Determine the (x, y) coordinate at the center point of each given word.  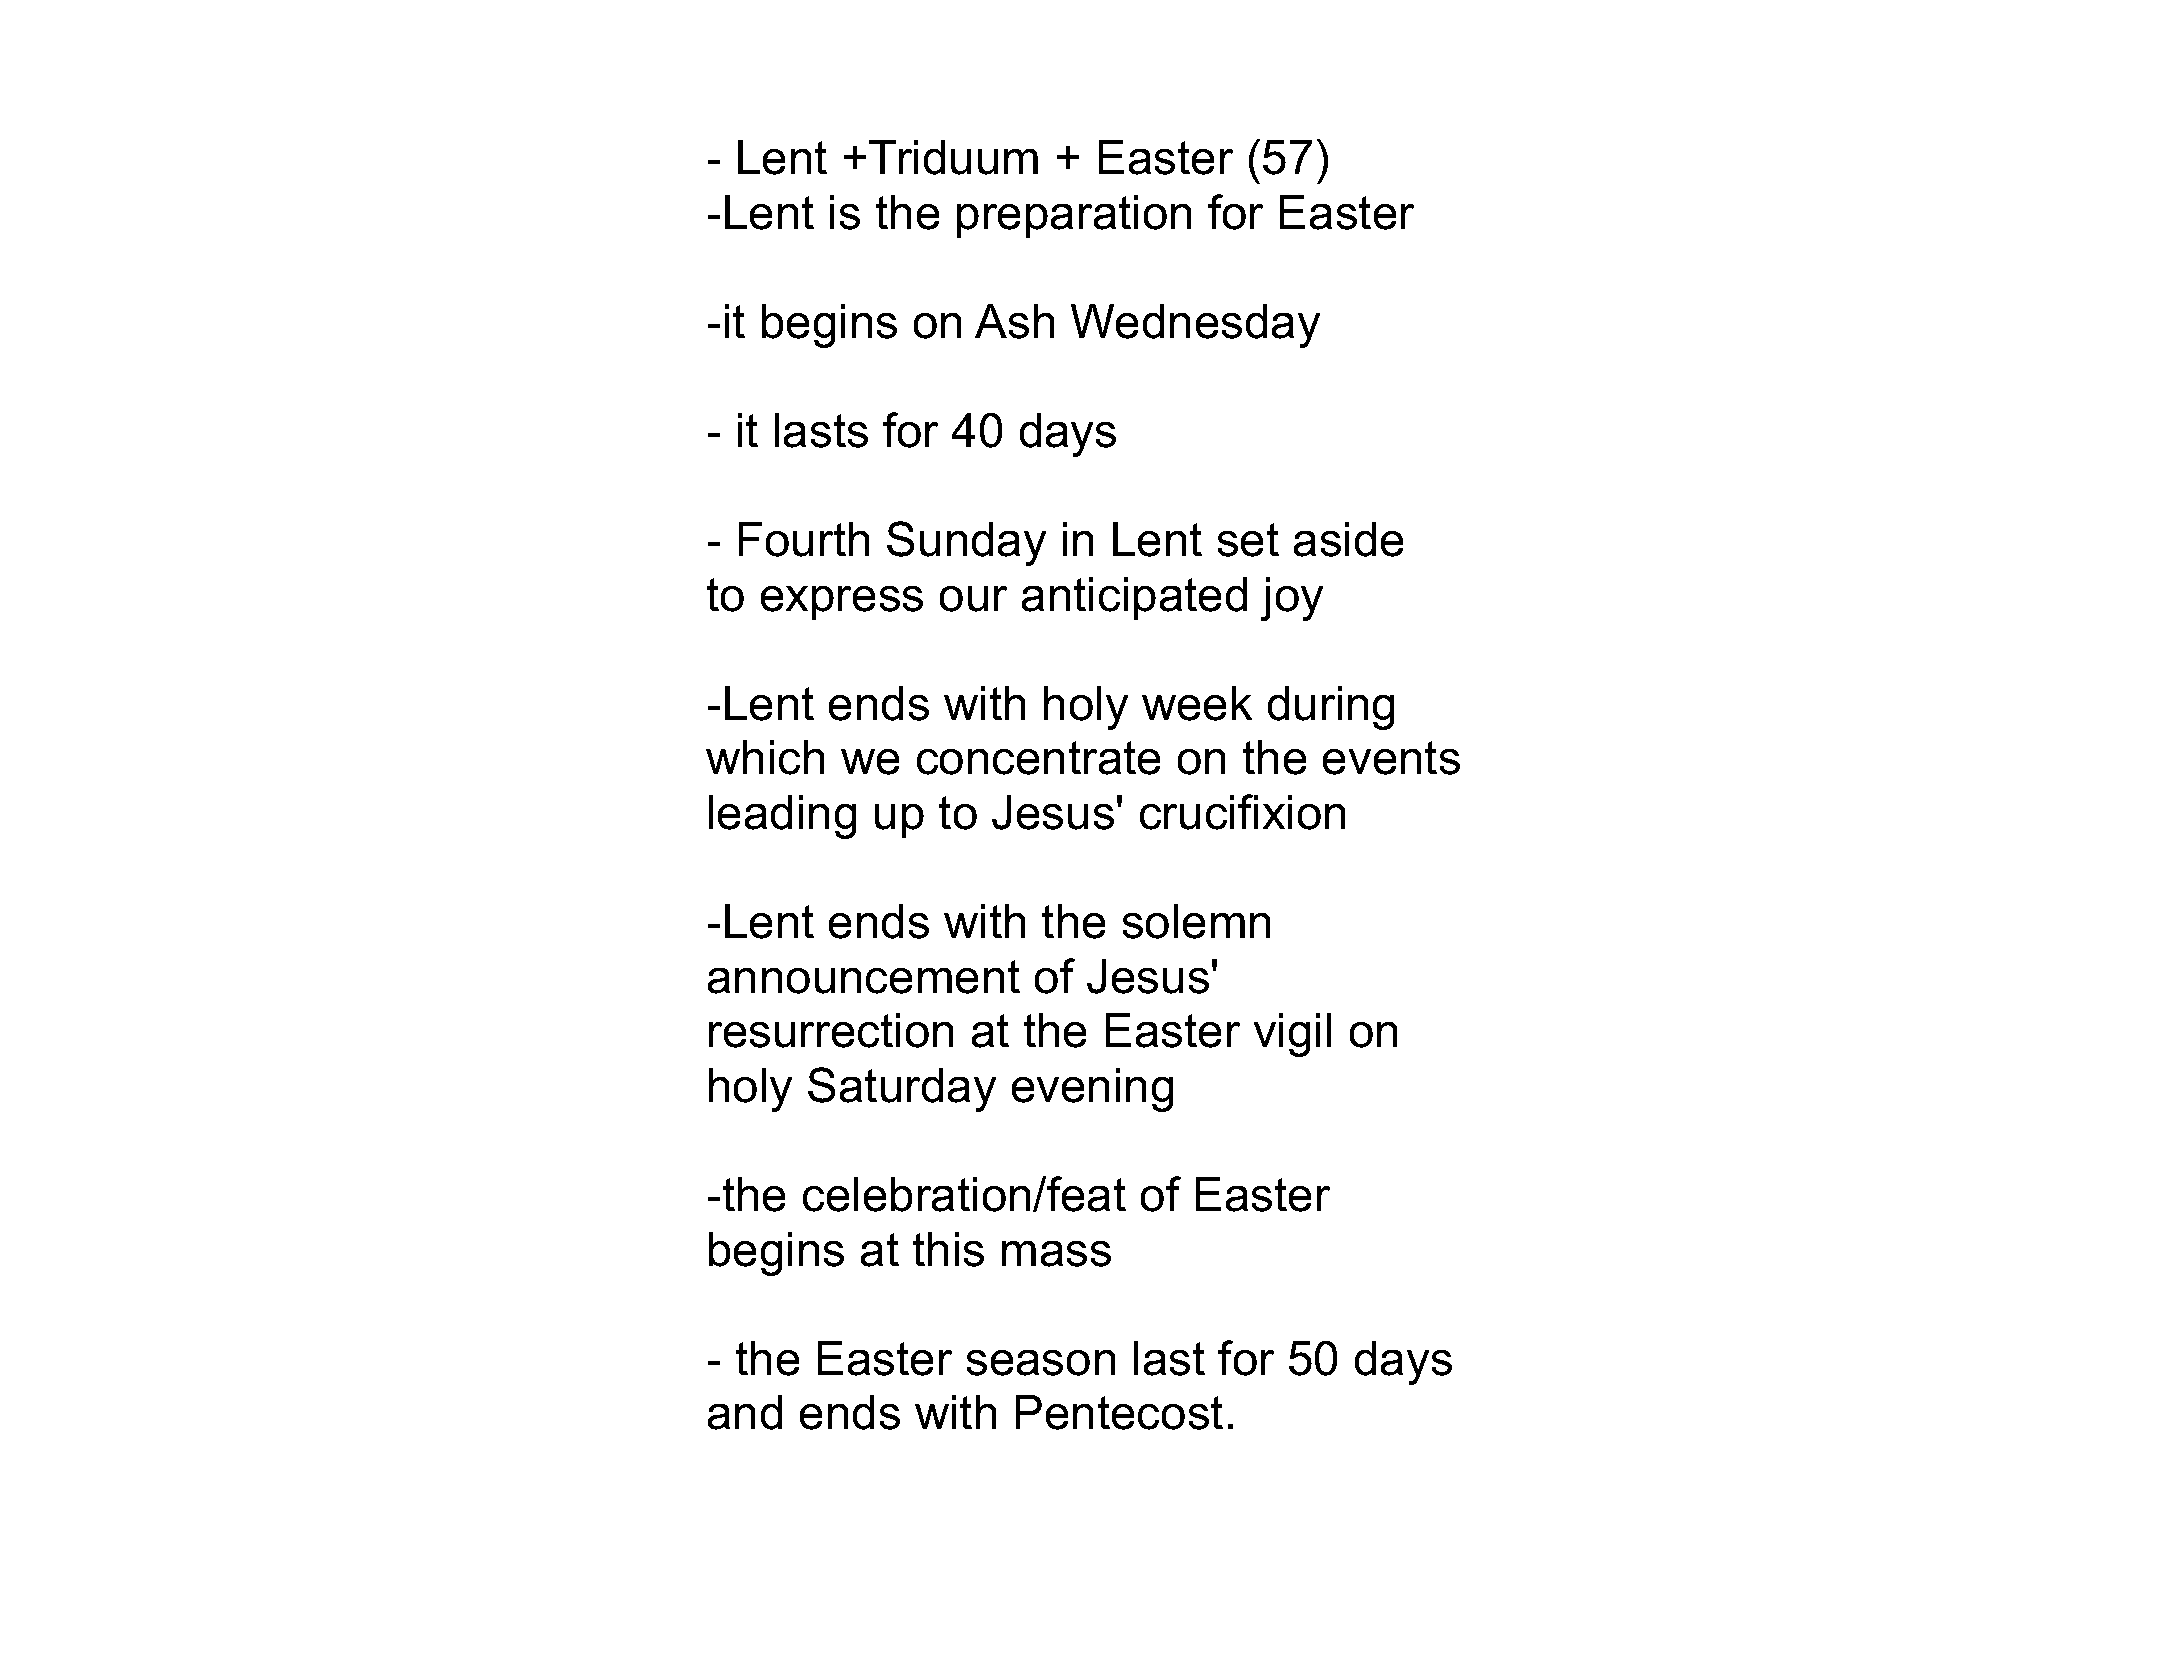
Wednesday (1195, 326)
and (745, 1412)
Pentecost (1119, 1412)
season (1041, 1363)
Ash (1014, 321)
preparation (1074, 216)
